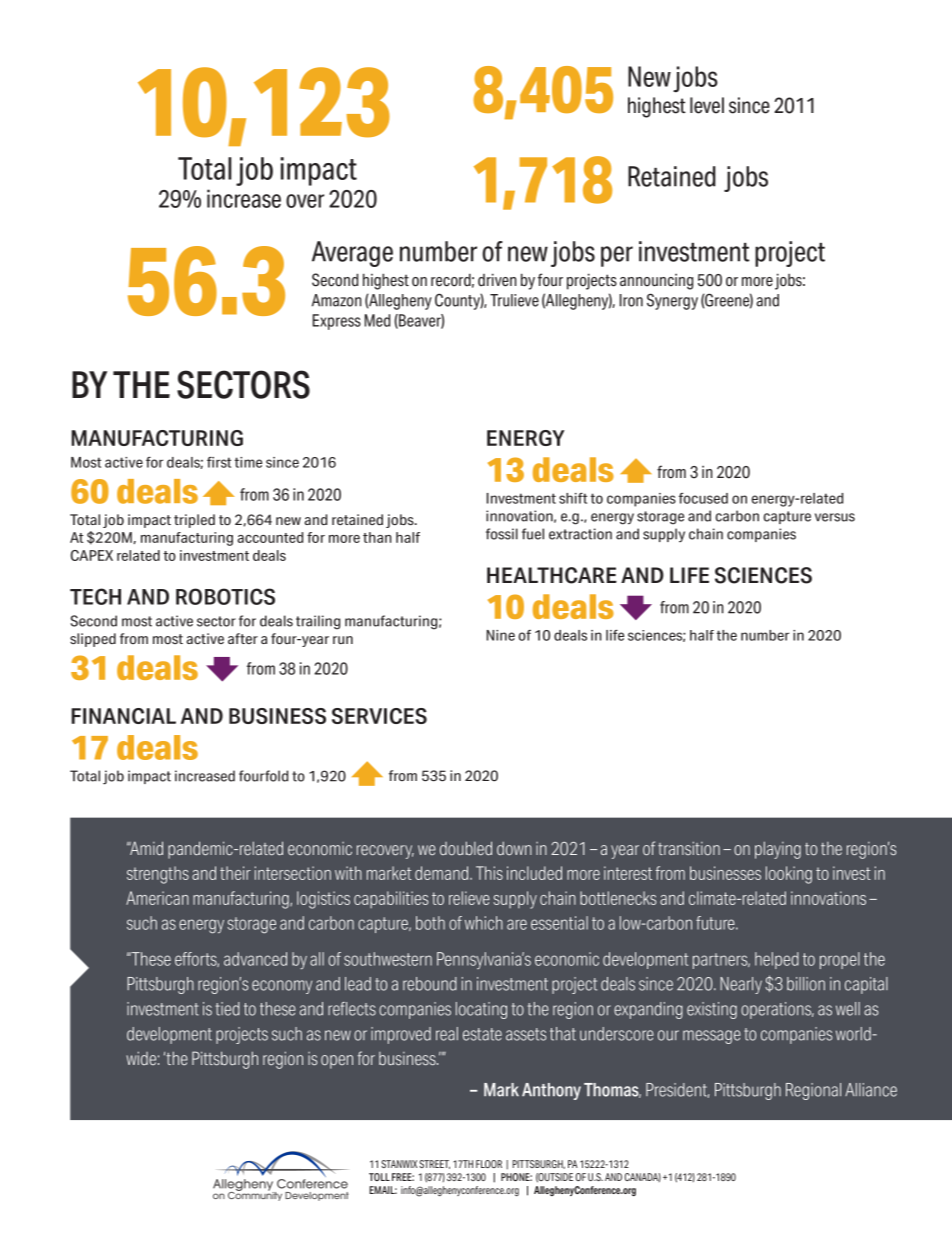 The width and height of the screenshot is (952, 1233). Describe the element at coordinates (219, 462) in the screenshot. I see `first` at that location.
